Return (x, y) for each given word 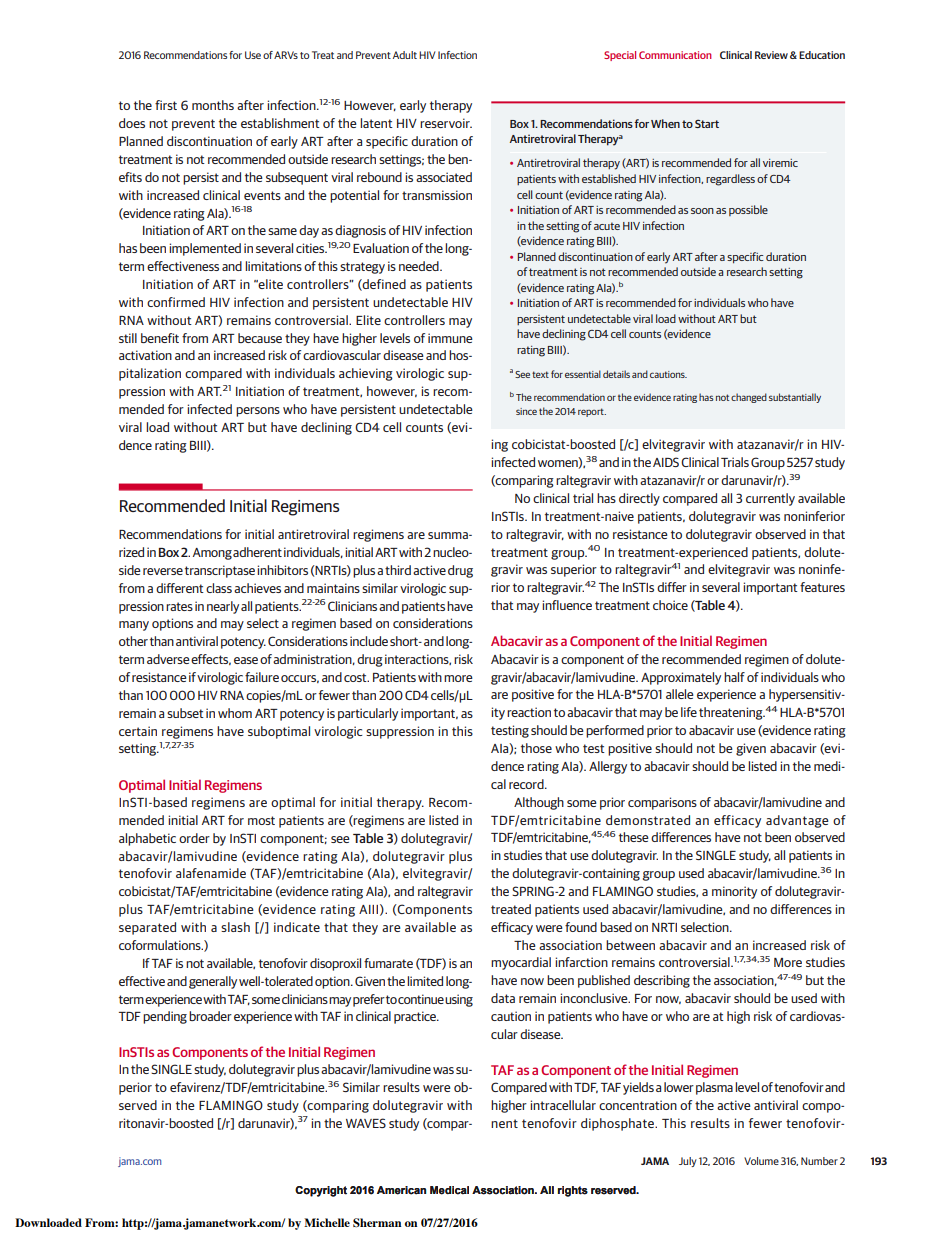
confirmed (176, 302)
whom (235, 713)
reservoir (446, 123)
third (398, 570)
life (689, 712)
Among (212, 554)
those (536, 748)
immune (450, 338)
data (503, 998)
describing (662, 981)
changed (749, 398)
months (213, 105)
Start (707, 124)
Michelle (327, 1222)
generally (213, 982)
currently (770, 499)
